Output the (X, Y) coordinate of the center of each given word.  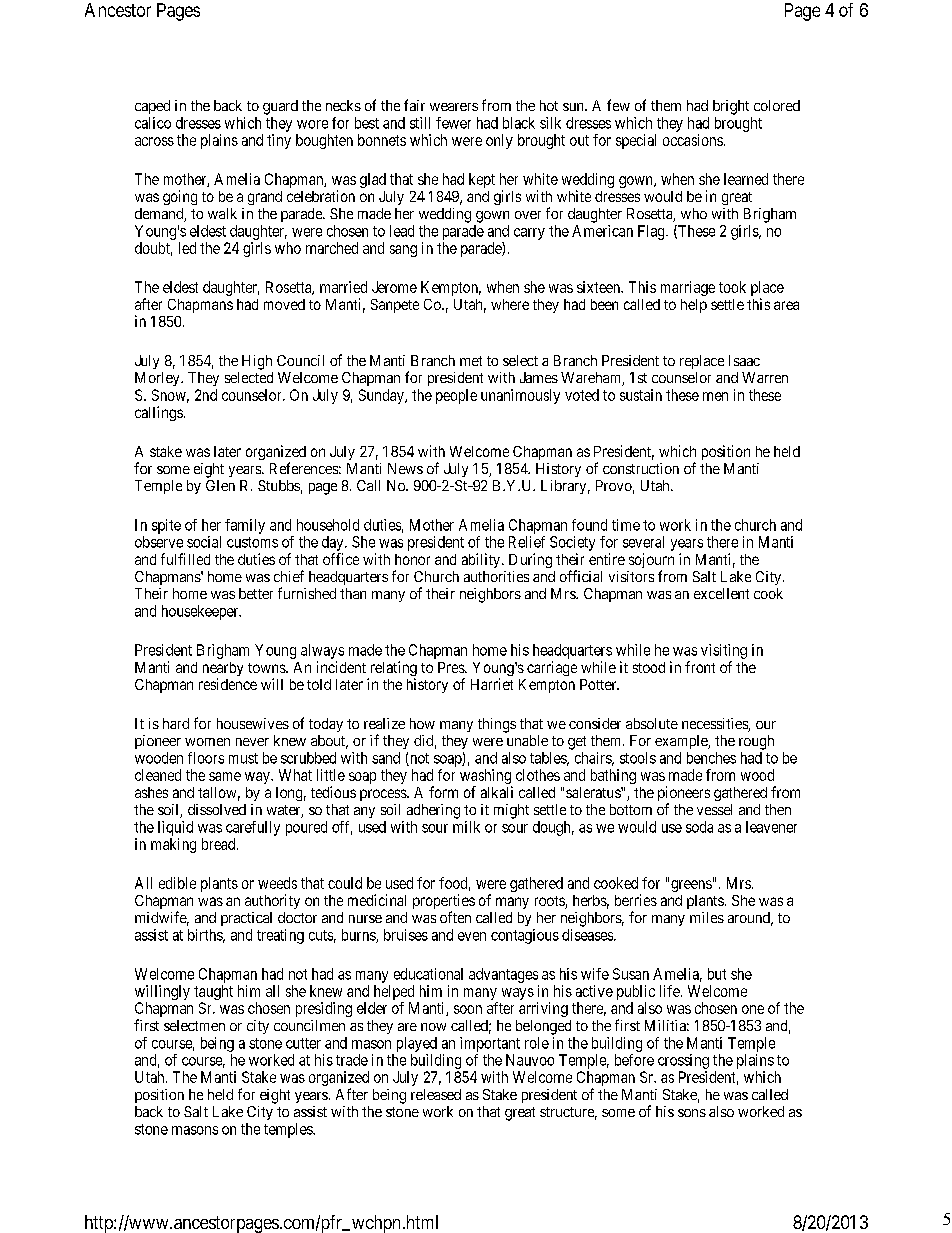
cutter (303, 1043)
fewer (453, 123)
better (256, 593)
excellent (721, 593)
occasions (693, 140)
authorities (496, 576)
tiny (279, 141)
